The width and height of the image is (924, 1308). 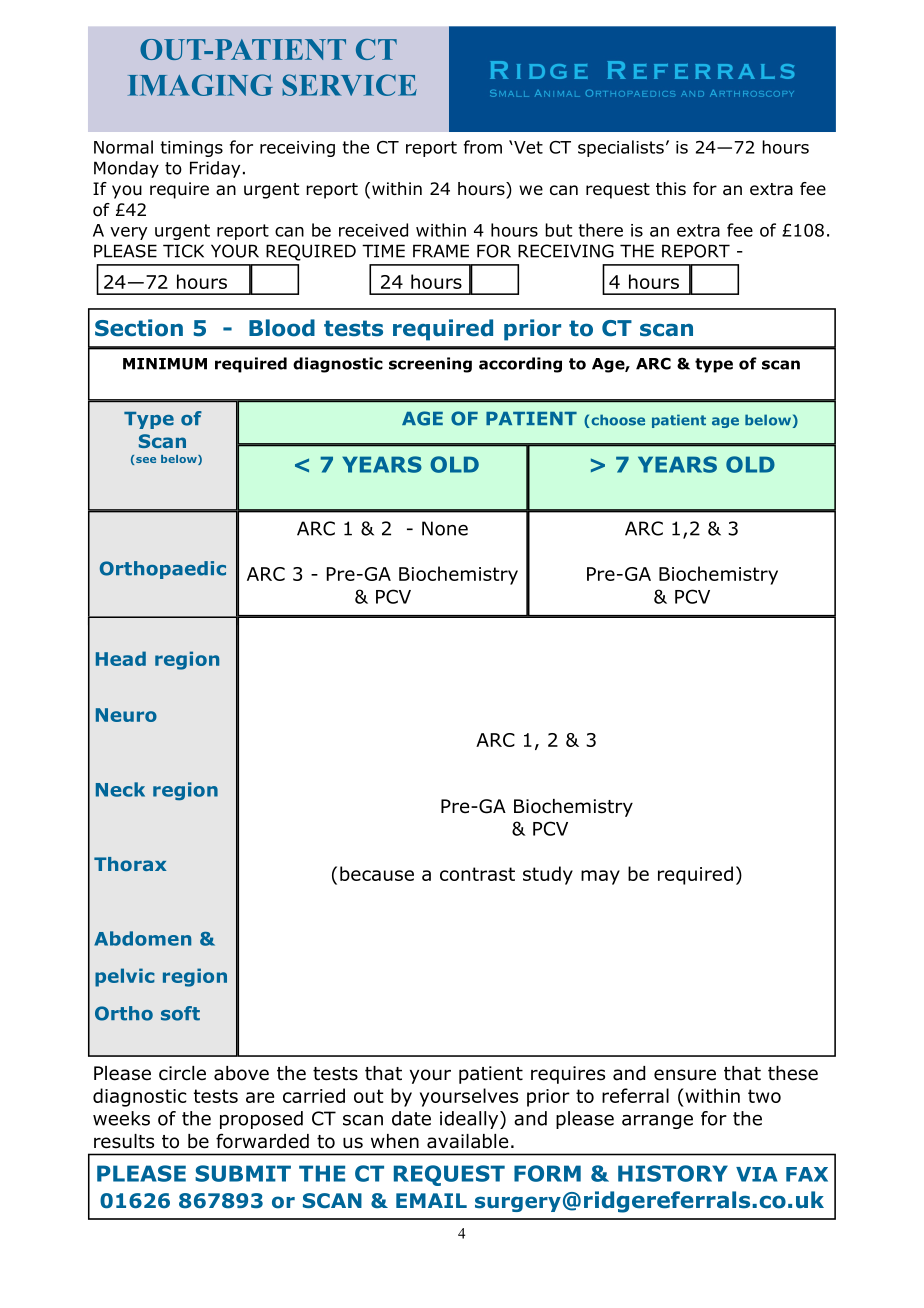 What do you see at coordinates (142, 938) in the image?
I see `Abdomen` at bounding box center [142, 938].
